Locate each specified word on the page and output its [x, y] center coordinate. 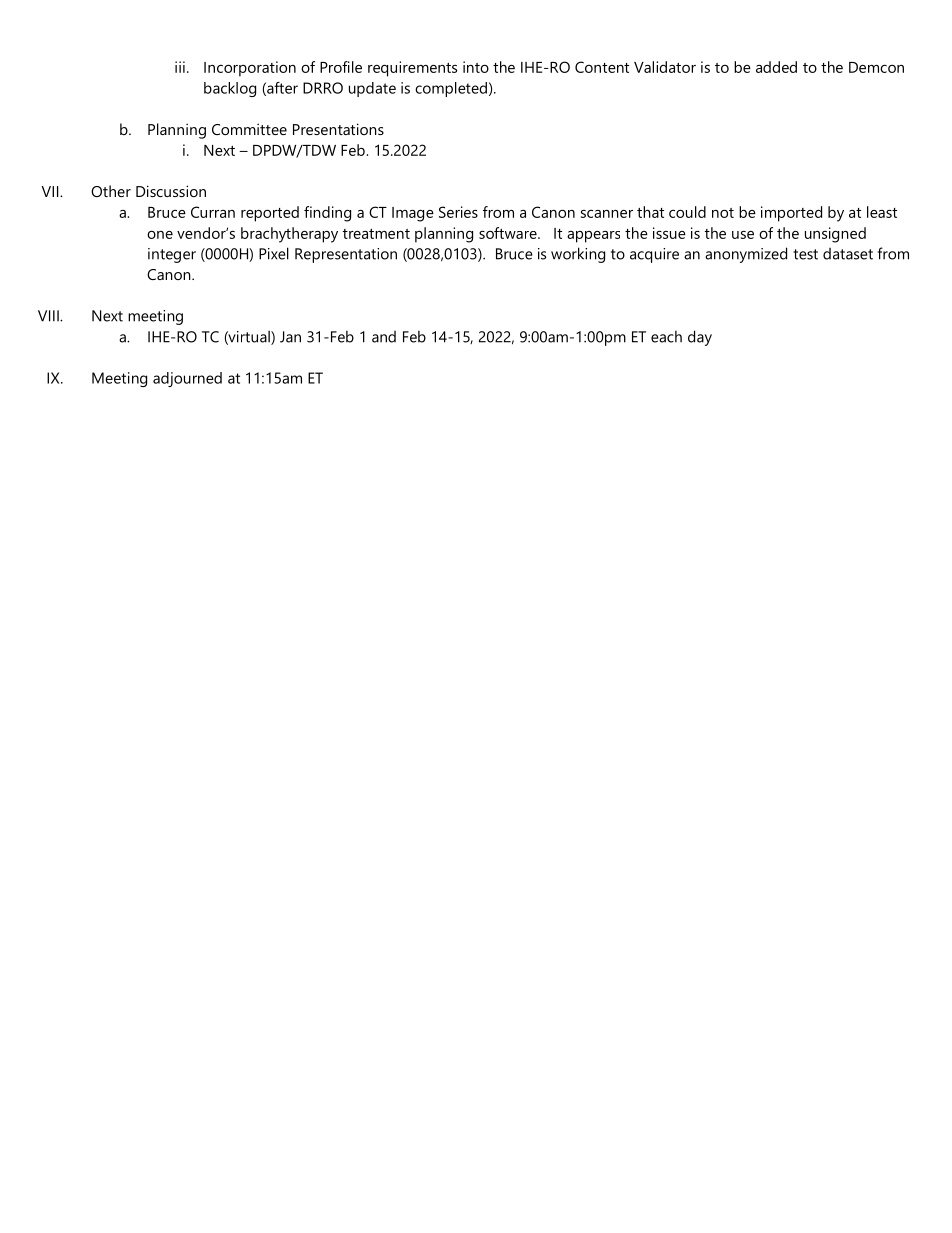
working [578, 255]
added [776, 67]
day [700, 338]
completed [451, 89]
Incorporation [250, 69]
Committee [249, 129]
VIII [49, 316]
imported [791, 214]
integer [172, 255]
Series [458, 212]
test [805, 254]
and [384, 337]
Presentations [338, 129]
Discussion [171, 191]
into [476, 67]
